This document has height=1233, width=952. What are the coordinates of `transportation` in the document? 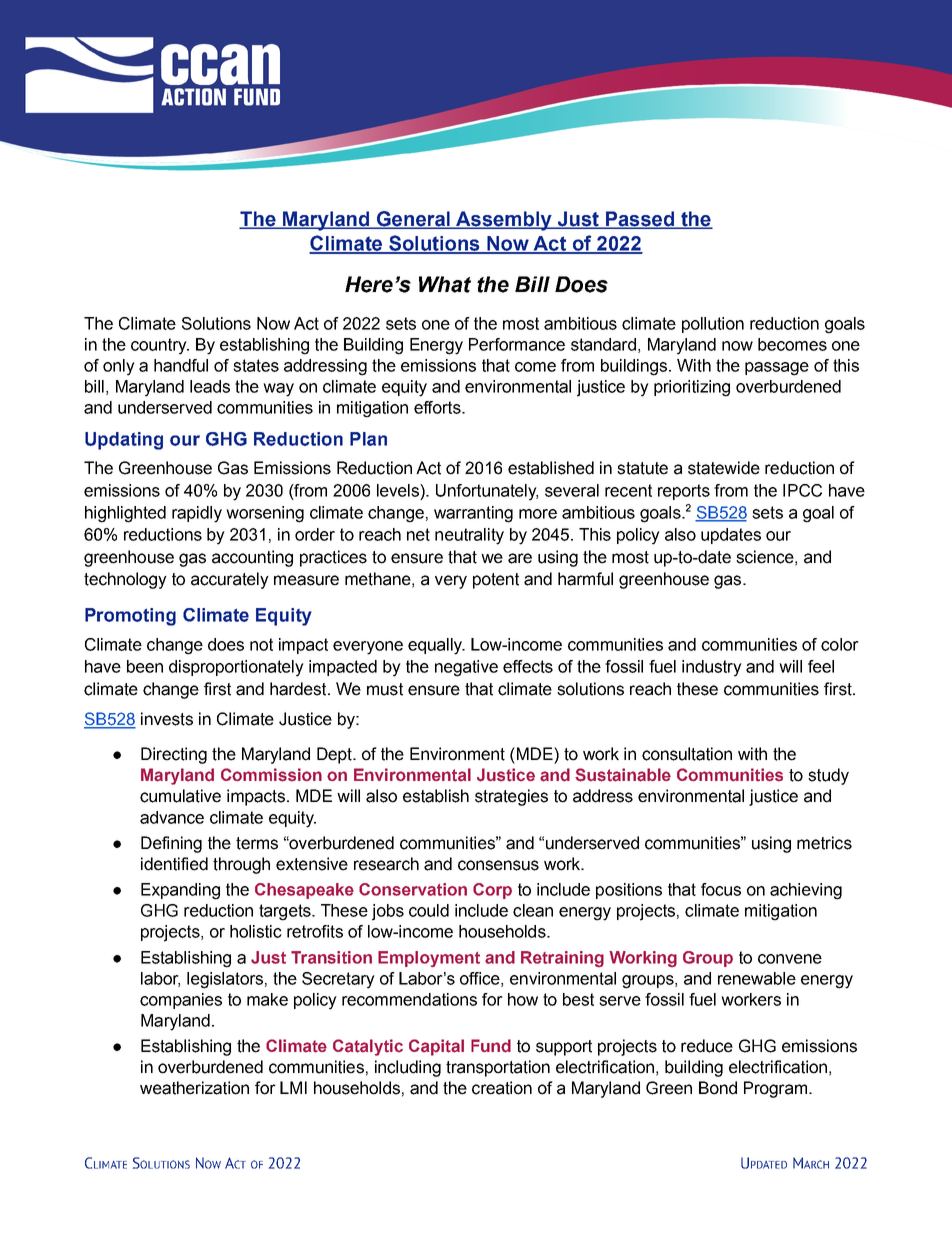 It's located at (498, 1068).
